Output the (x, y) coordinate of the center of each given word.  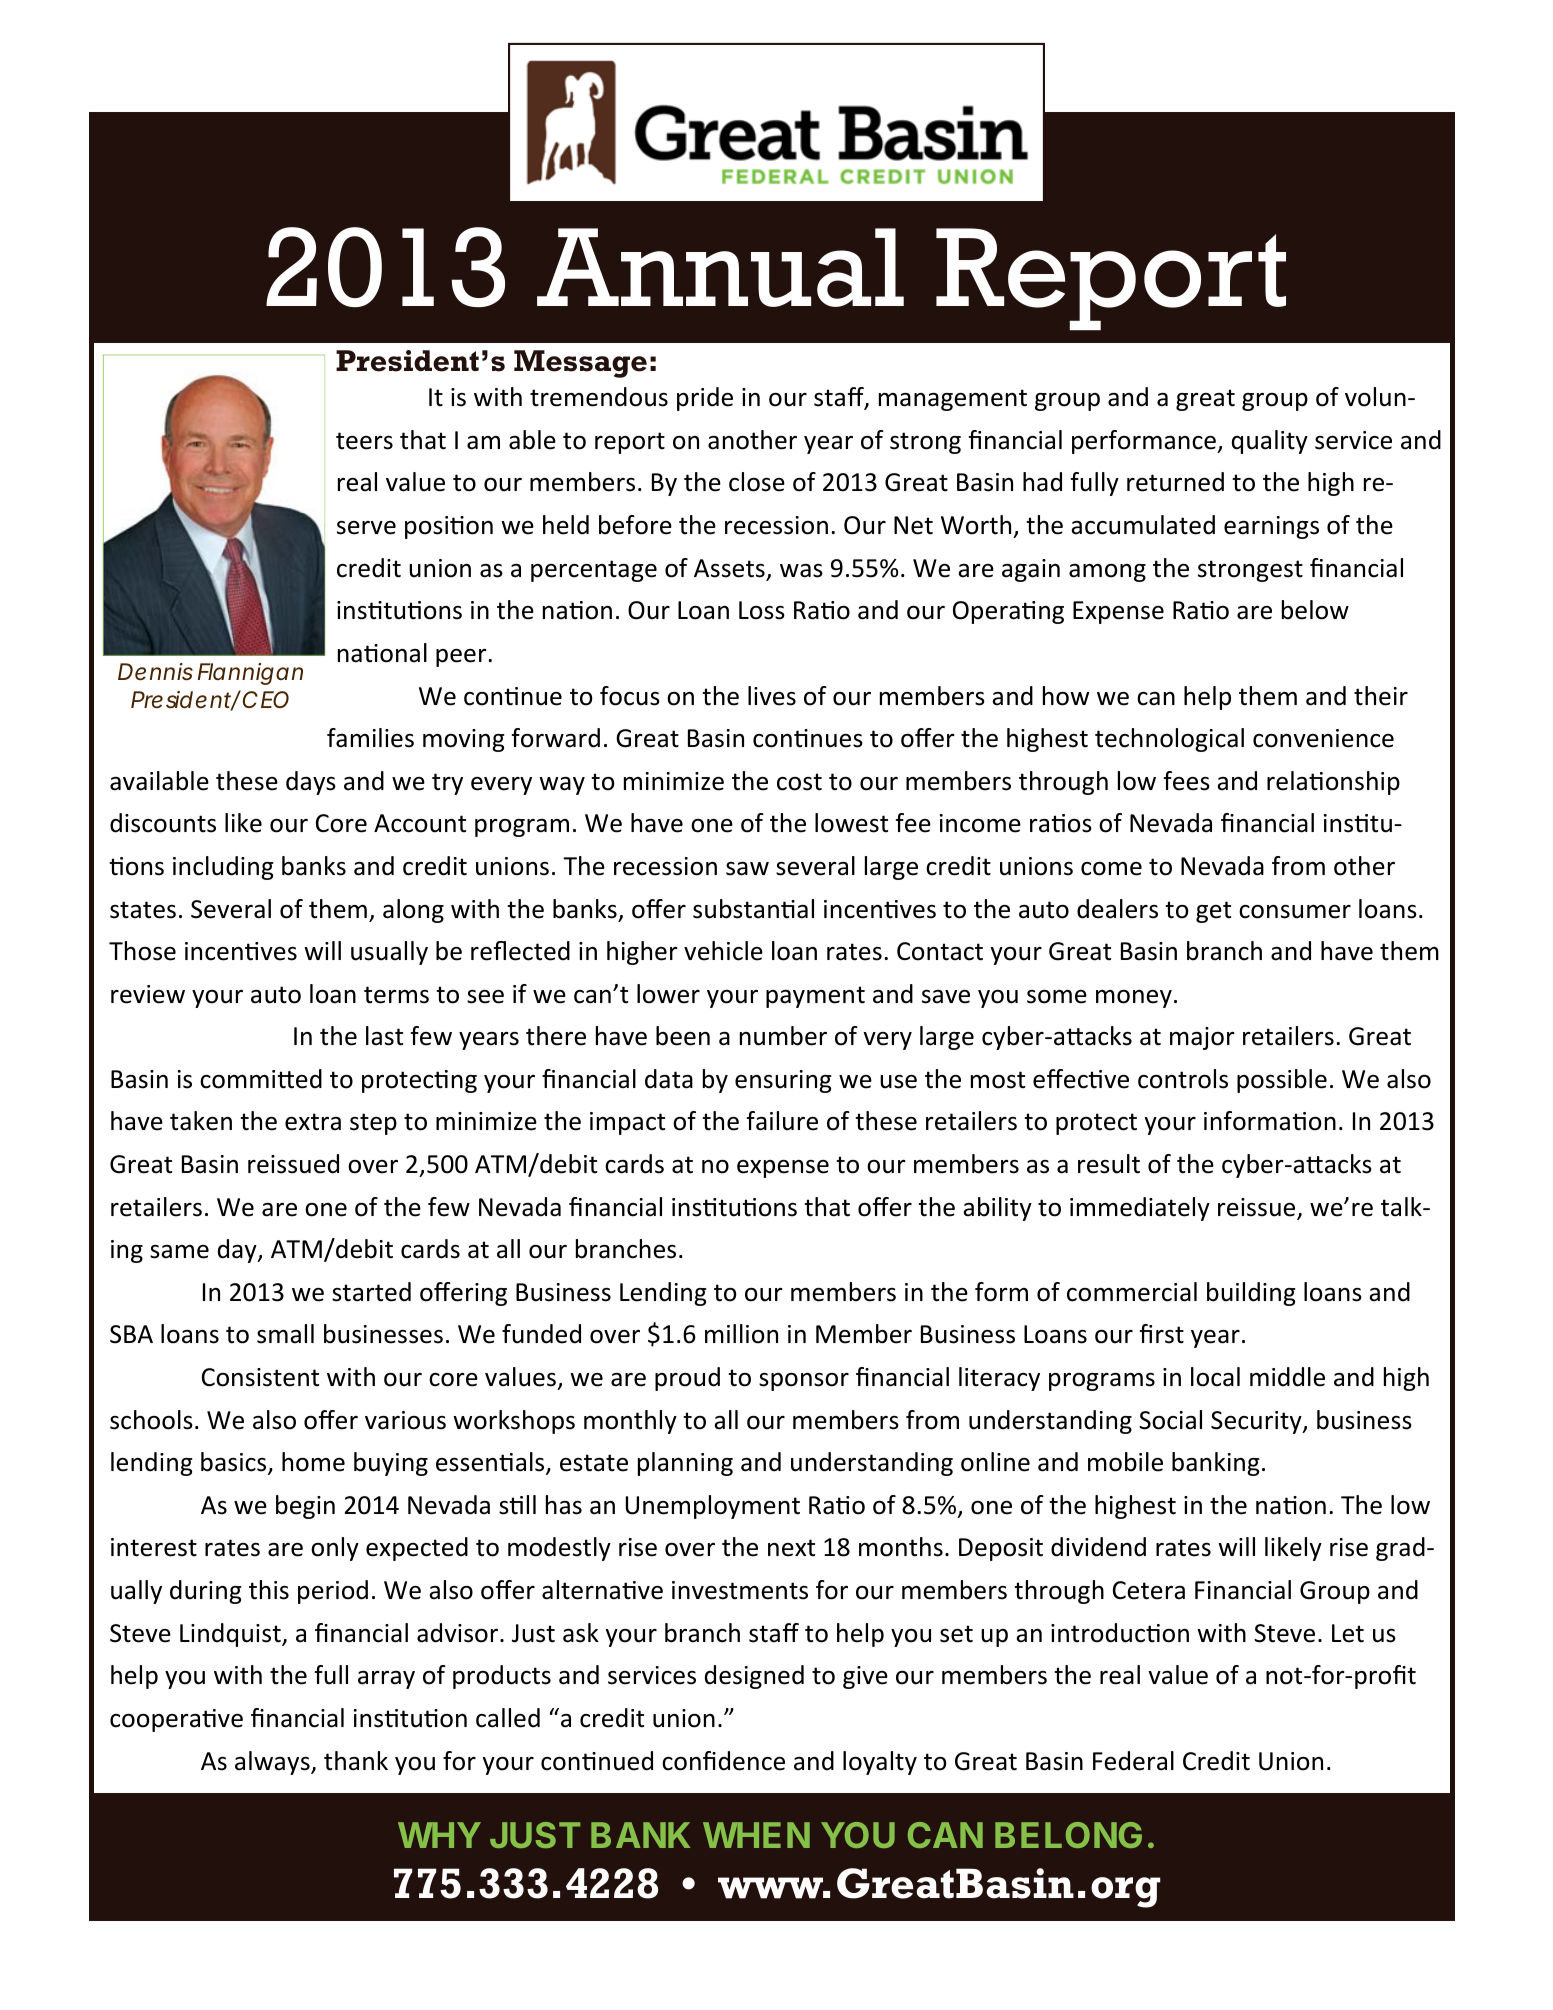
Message (580, 364)
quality (1270, 442)
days (311, 783)
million (741, 1334)
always (273, 1763)
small (285, 1334)
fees (1187, 781)
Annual (720, 267)
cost (799, 782)
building (1251, 1294)
